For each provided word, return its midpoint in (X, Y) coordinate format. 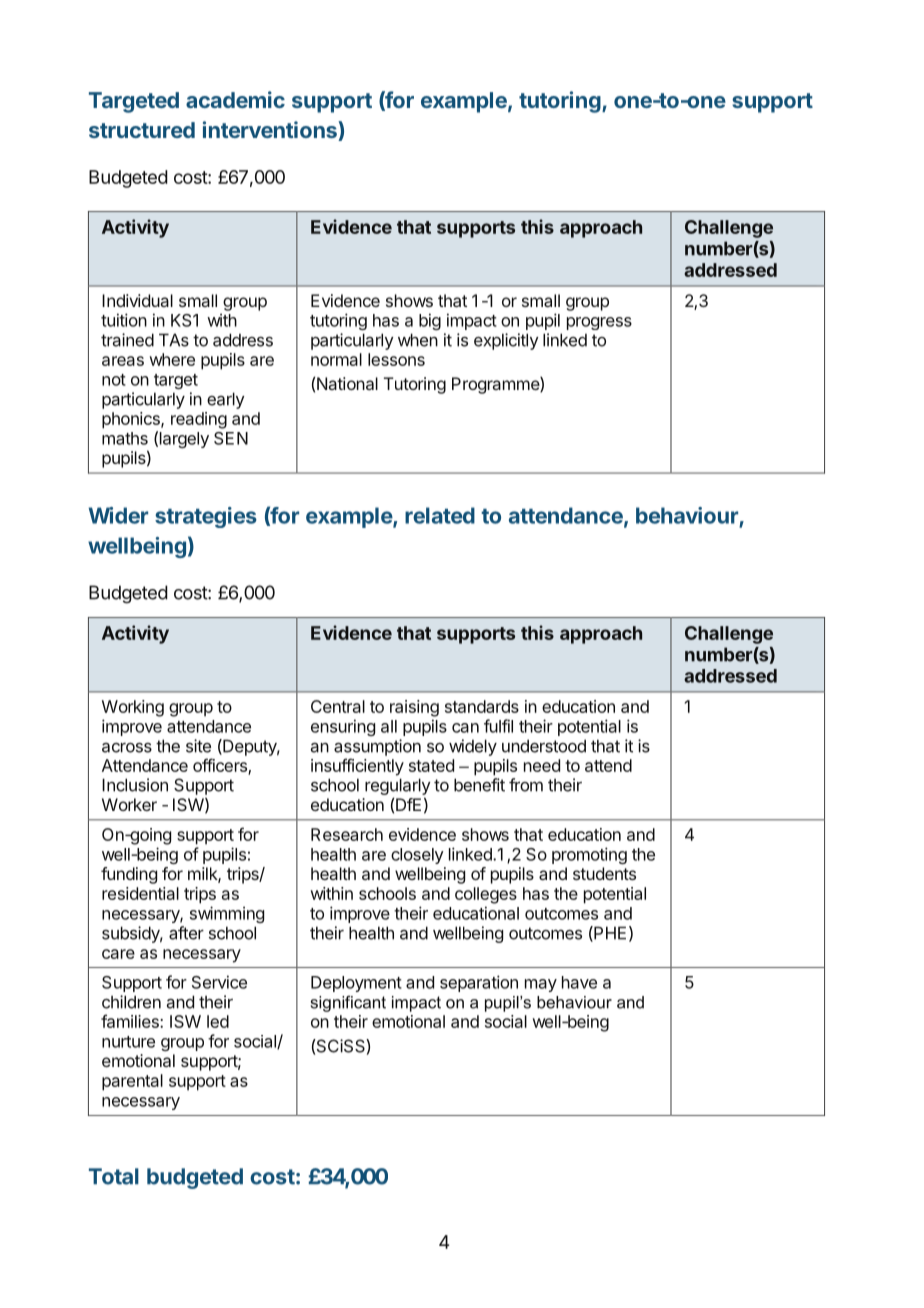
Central (338, 706)
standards (482, 706)
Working (133, 708)
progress (599, 323)
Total (114, 1176)
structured (142, 130)
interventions (271, 131)
